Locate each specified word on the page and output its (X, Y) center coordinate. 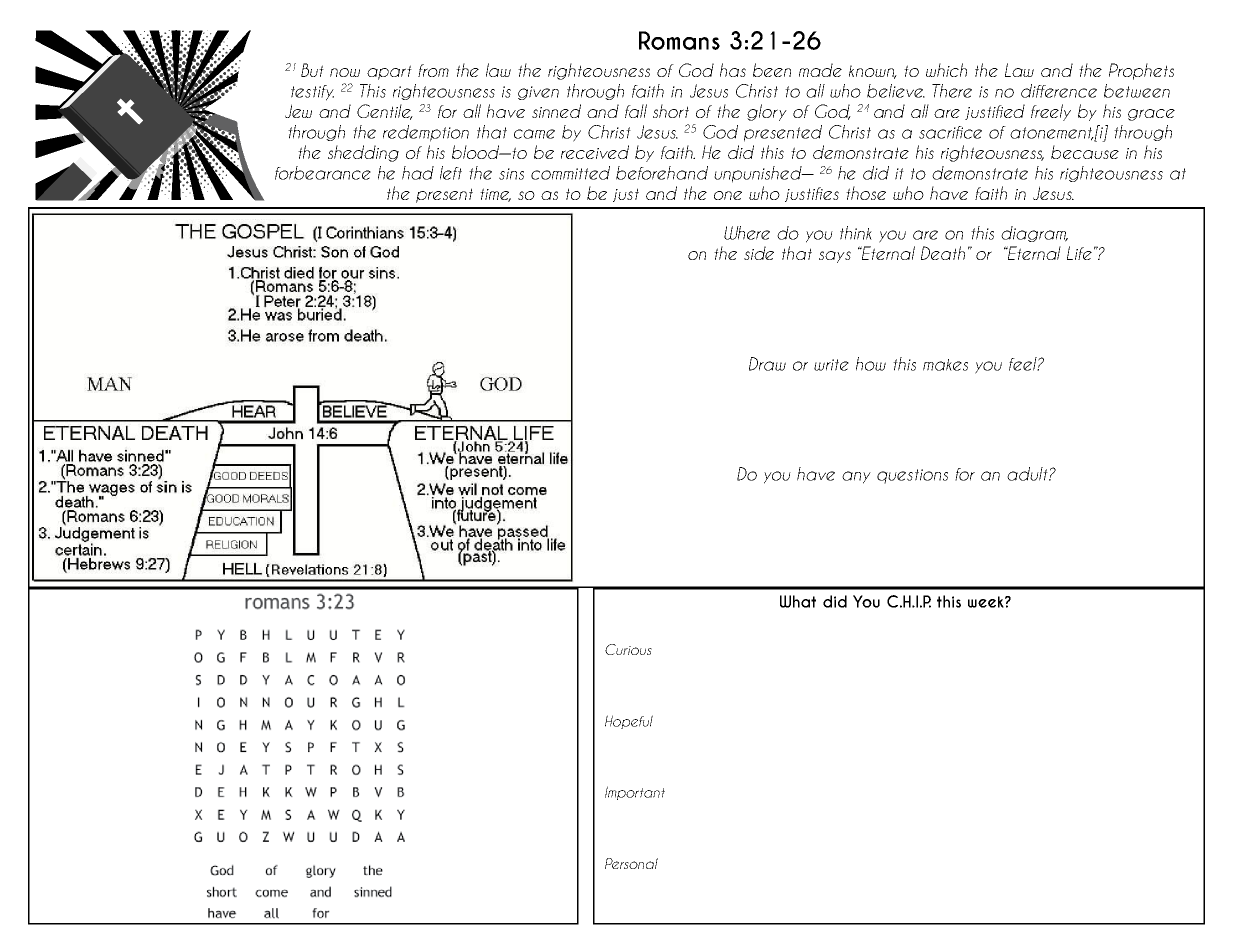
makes (945, 365)
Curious (628, 649)
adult (1028, 474)
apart (389, 72)
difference (1059, 91)
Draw (767, 364)
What (798, 601)
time (495, 195)
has (733, 70)
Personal (631, 863)
